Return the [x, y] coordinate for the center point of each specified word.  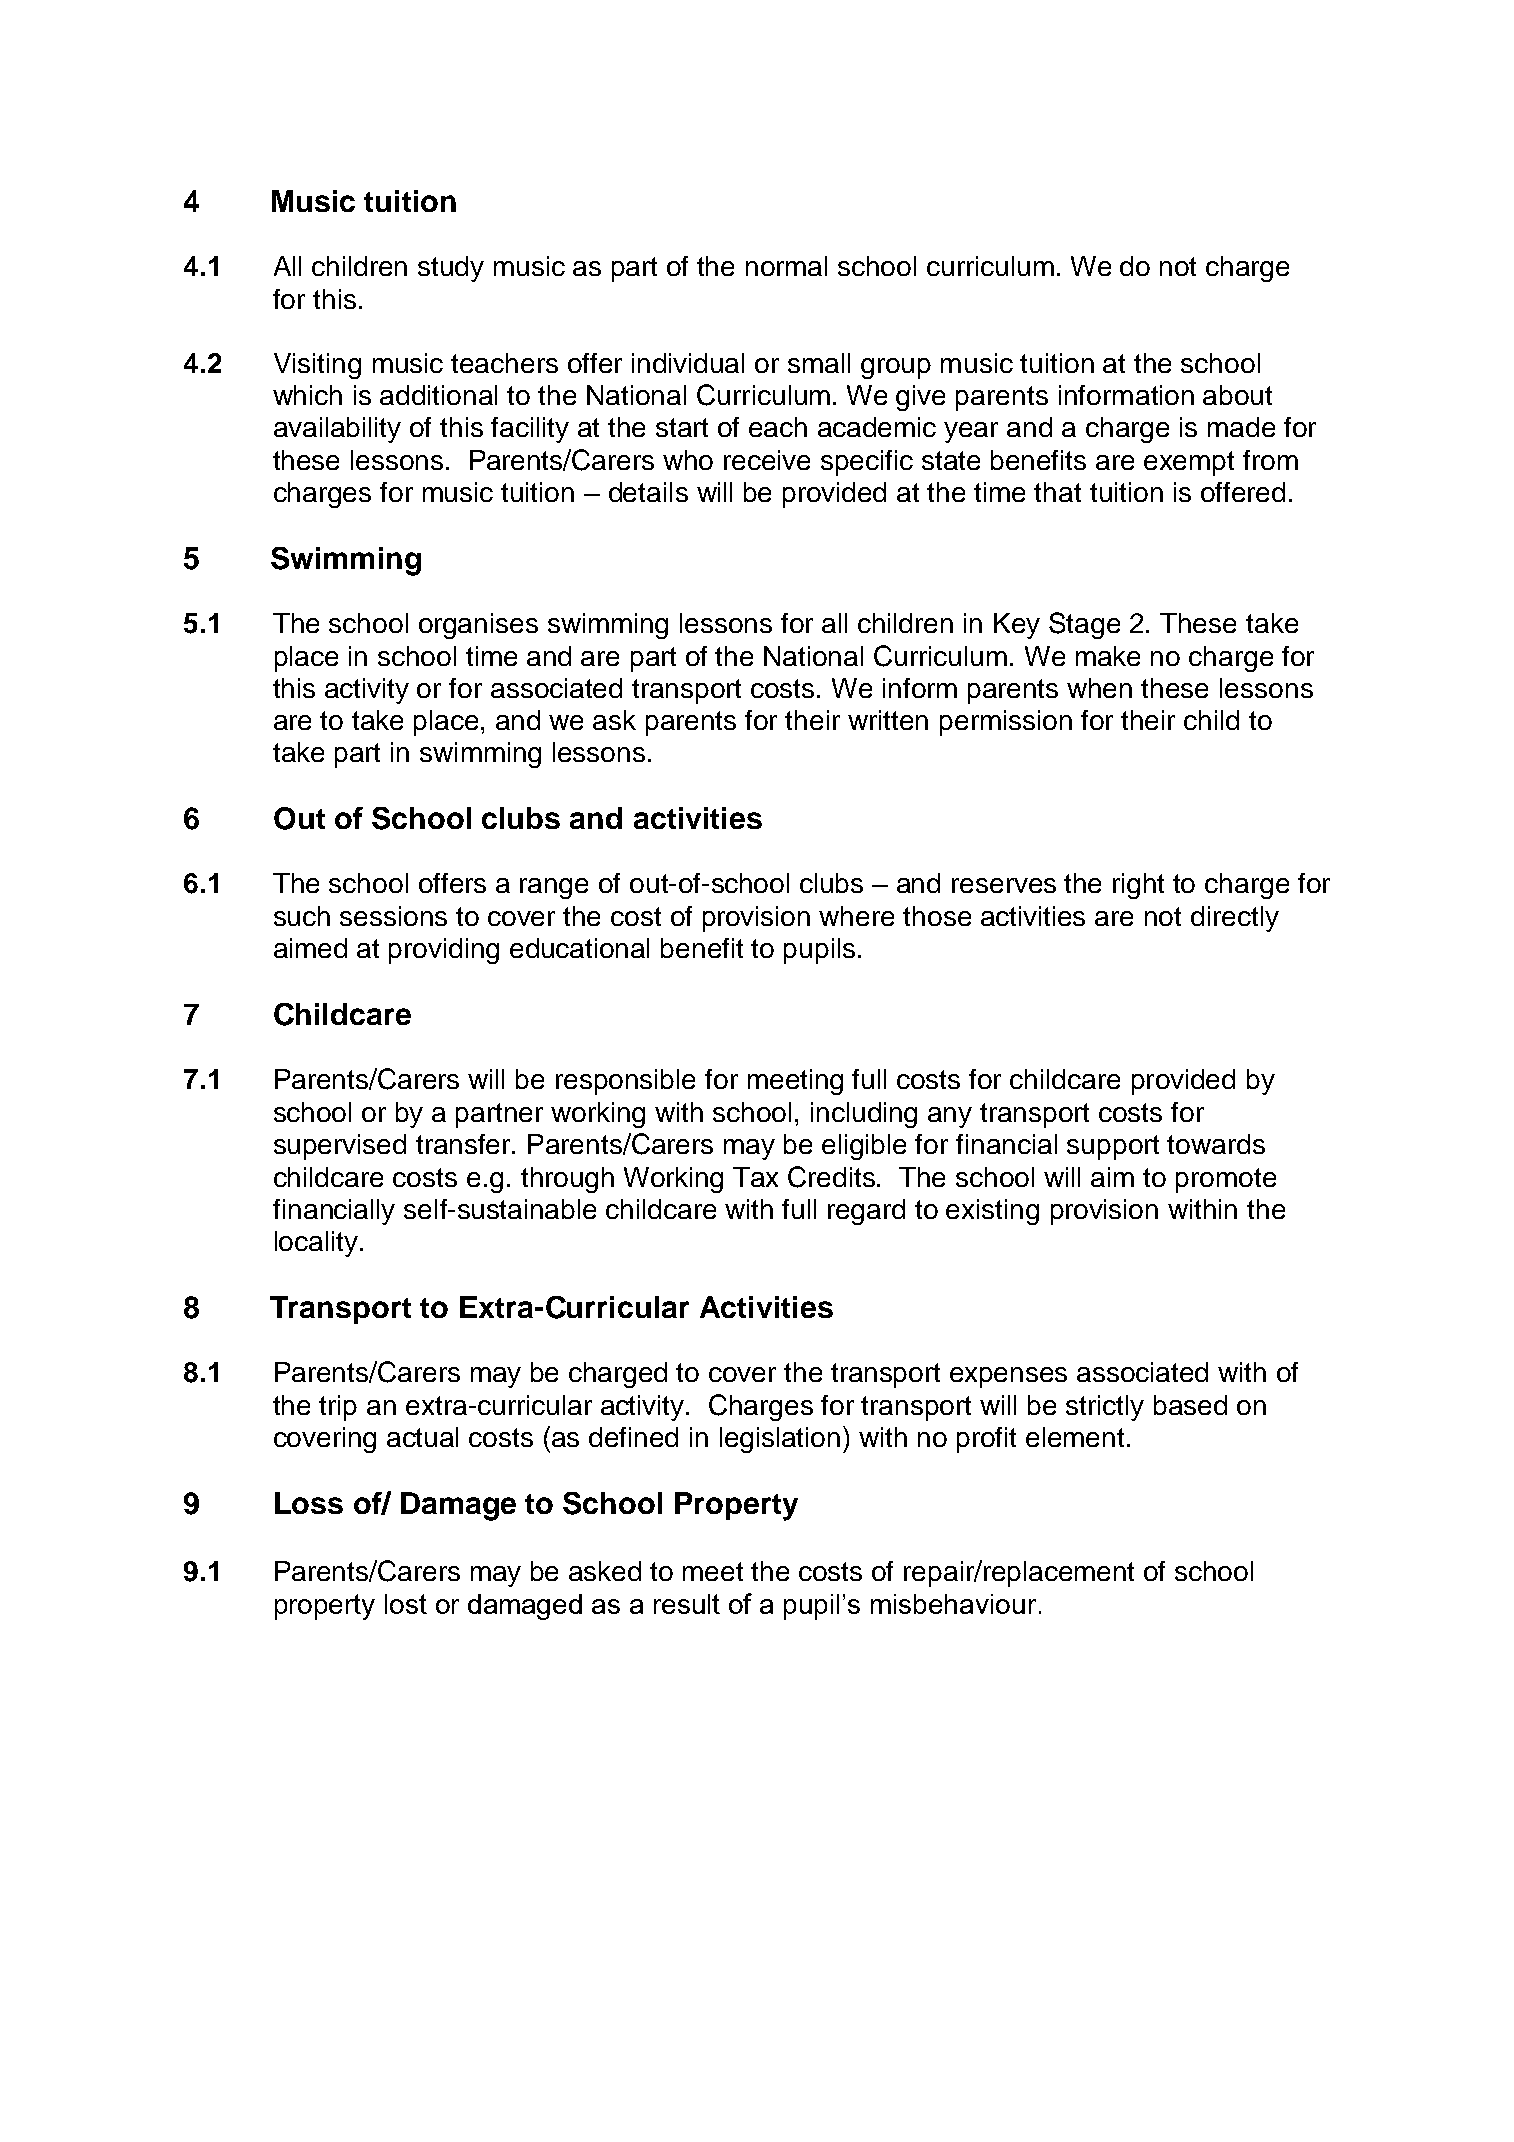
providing [444, 951]
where [856, 916]
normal [786, 266]
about [1237, 395]
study [451, 269]
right [1138, 886]
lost [406, 1604]
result [687, 1604]
